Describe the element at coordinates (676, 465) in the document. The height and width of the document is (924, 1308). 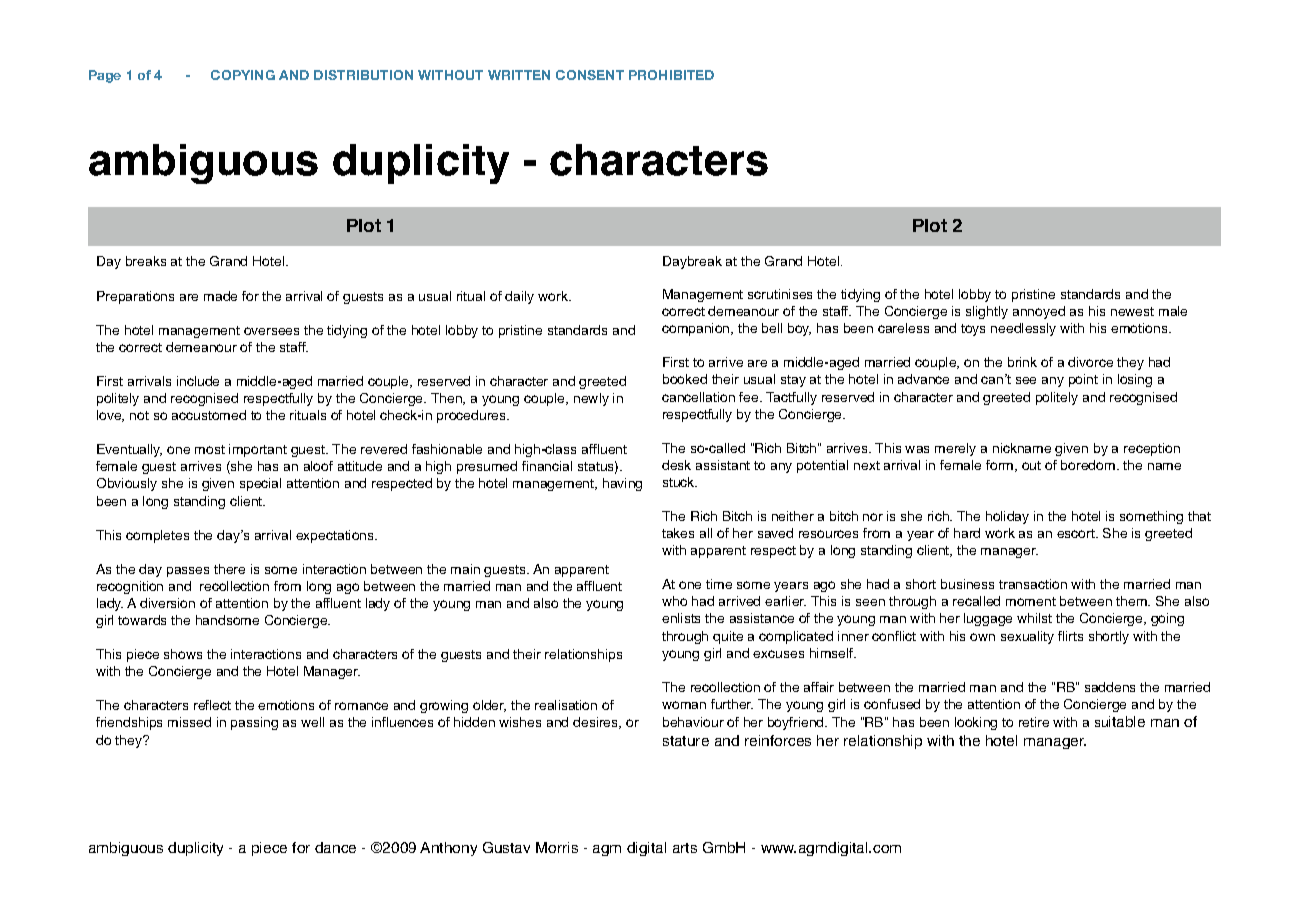
I see `desk` at that location.
